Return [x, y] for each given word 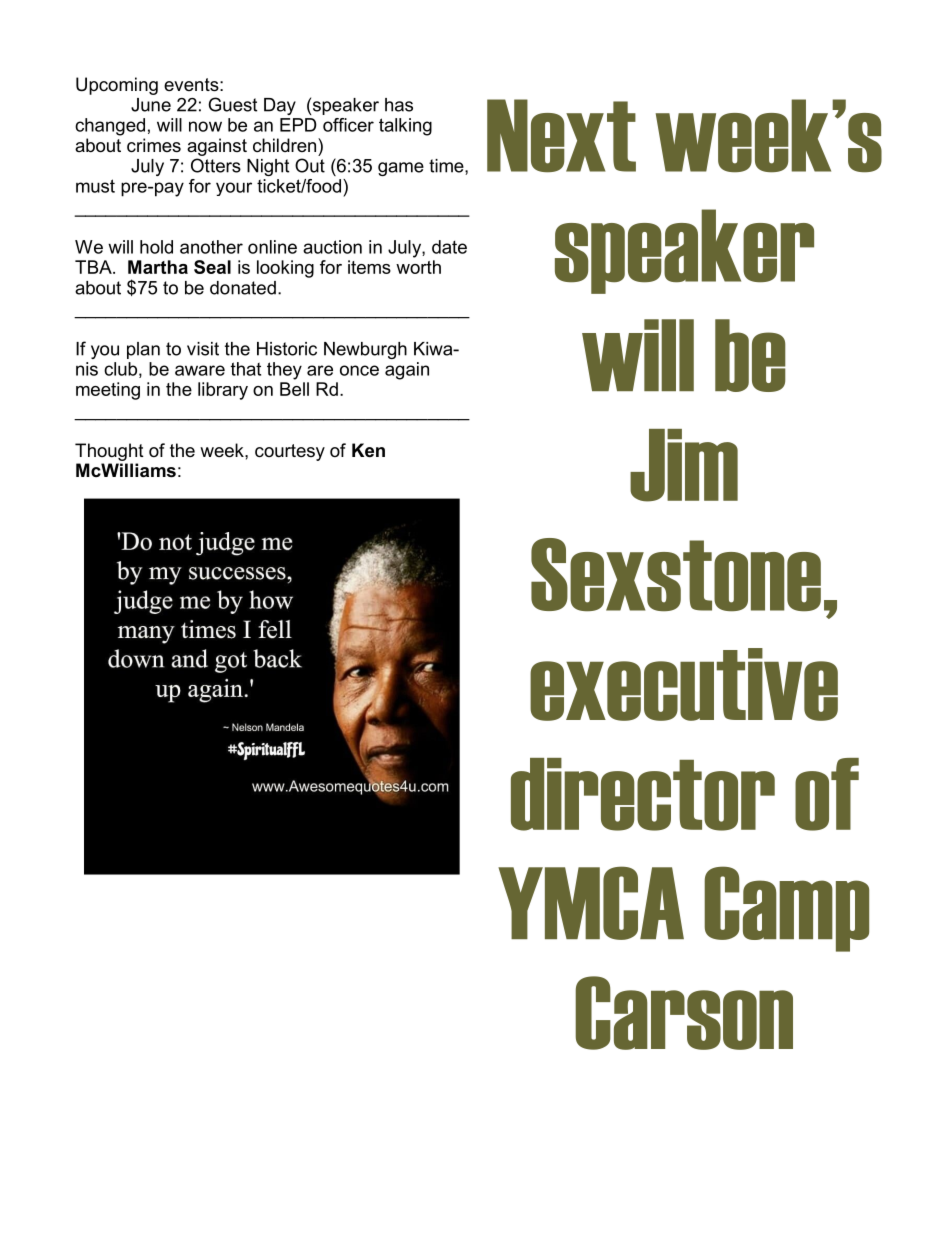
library [223, 391]
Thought [109, 452]
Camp [786, 909]
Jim [684, 465]
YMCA [591, 903]
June [151, 105]
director [643, 794]
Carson [684, 1013]
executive [684, 684]
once [359, 370]
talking [405, 127]
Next [561, 136]
